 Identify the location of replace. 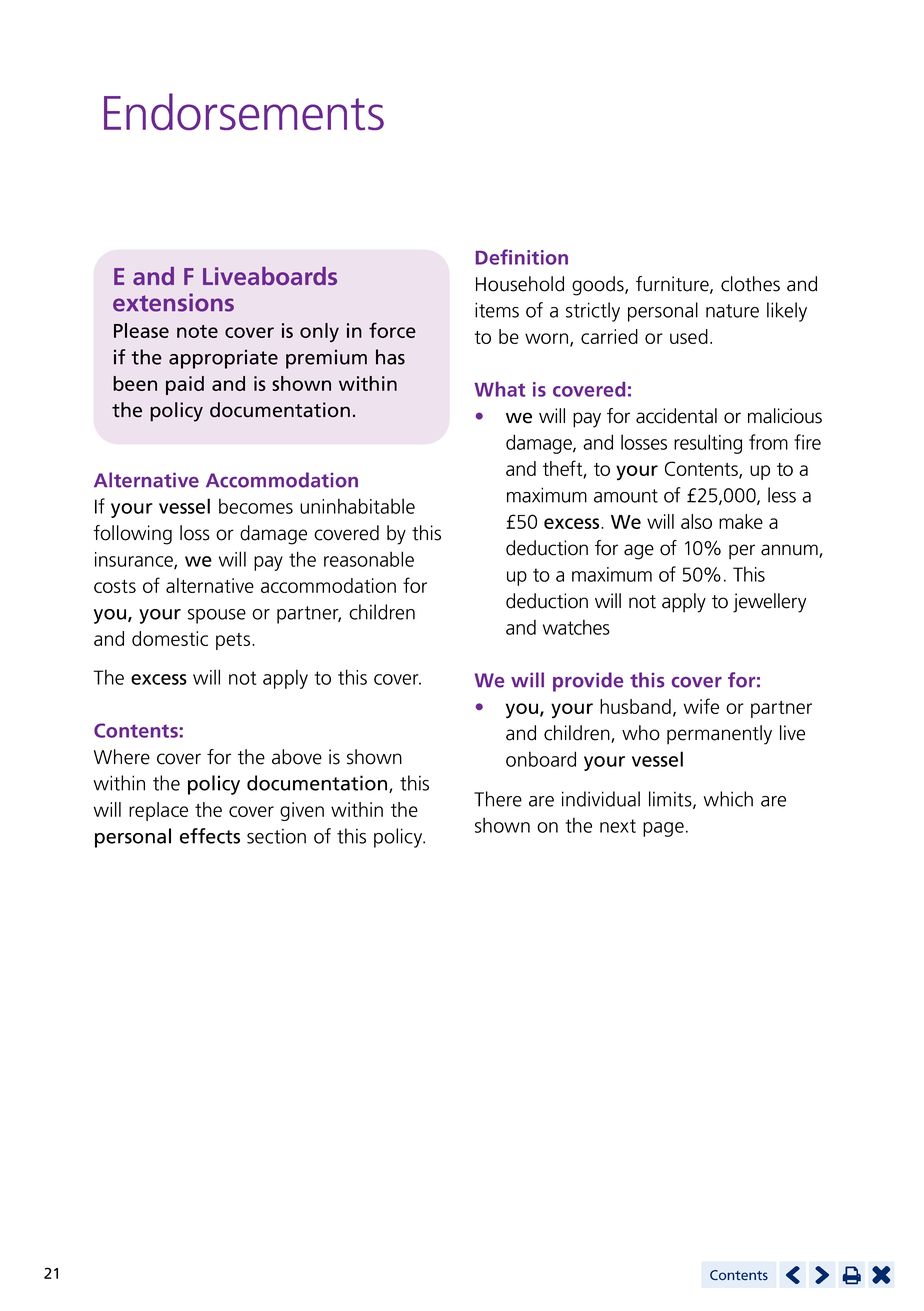
(158, 811).
